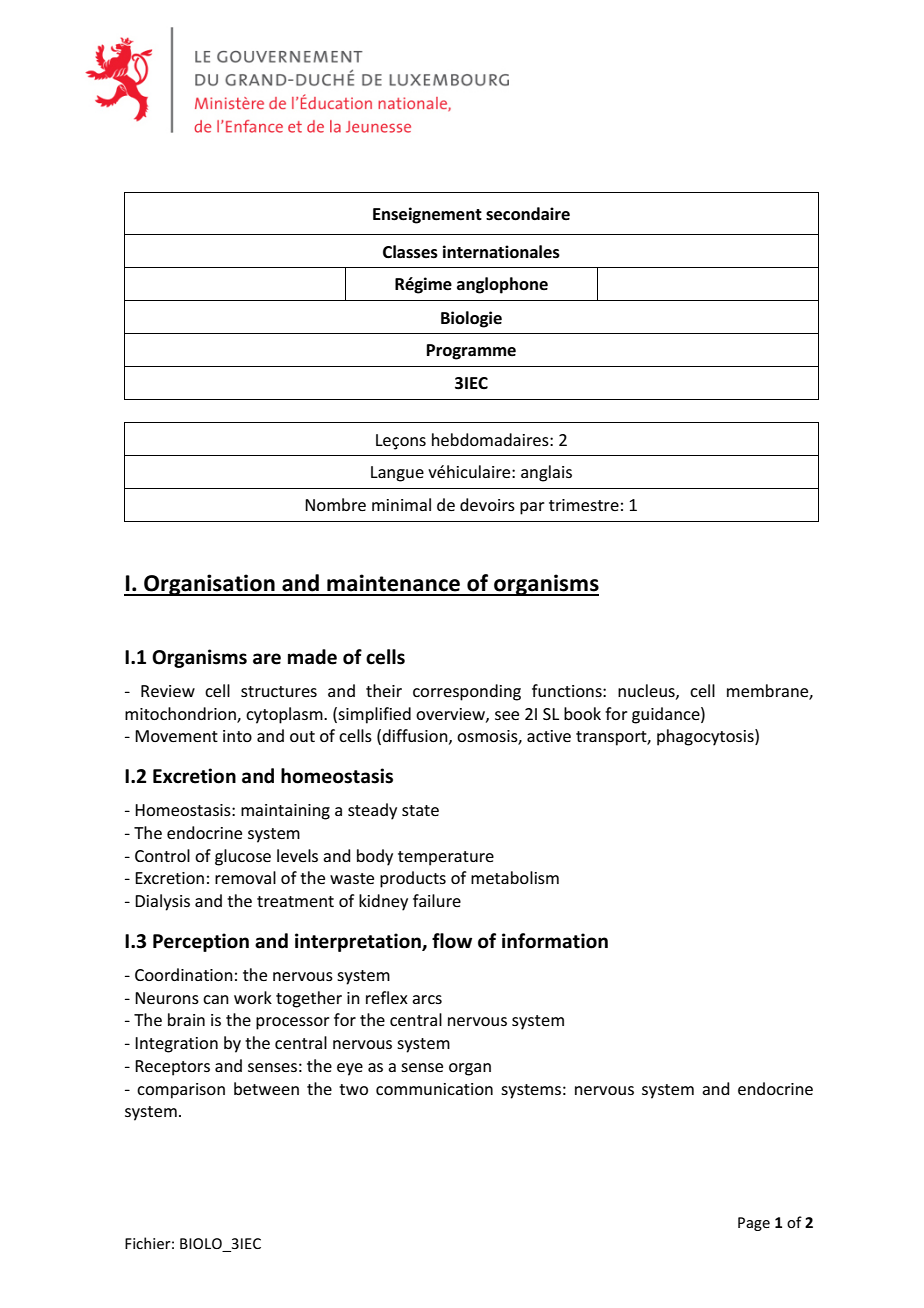 Image resolution: width=924 pixels, height=1308 pixels. Describe the element at coordinates (267, 659) in the screenshot. I see `are` at that location.
